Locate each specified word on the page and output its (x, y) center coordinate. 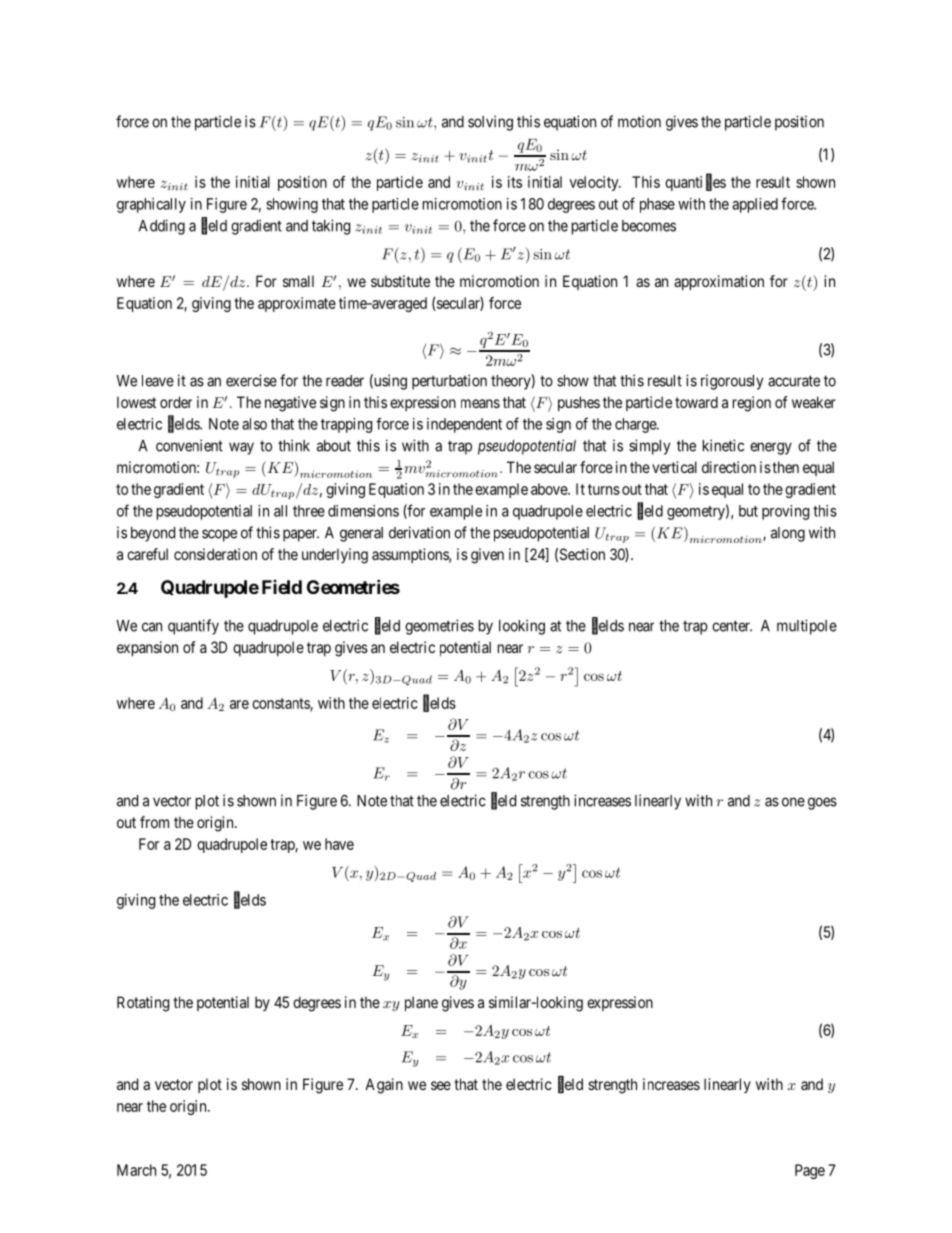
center (732, 626)
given (487, 556)
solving (490, 123)
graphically (151, 205)
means (480, 403)
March (136, 1170)
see (441, 1085)
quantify (193, 627)
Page (810, 1171)
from (154, 822)
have (339, 844)
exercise (251, 380)
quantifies (695, 183)
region (752, 404)
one (793, 802)
